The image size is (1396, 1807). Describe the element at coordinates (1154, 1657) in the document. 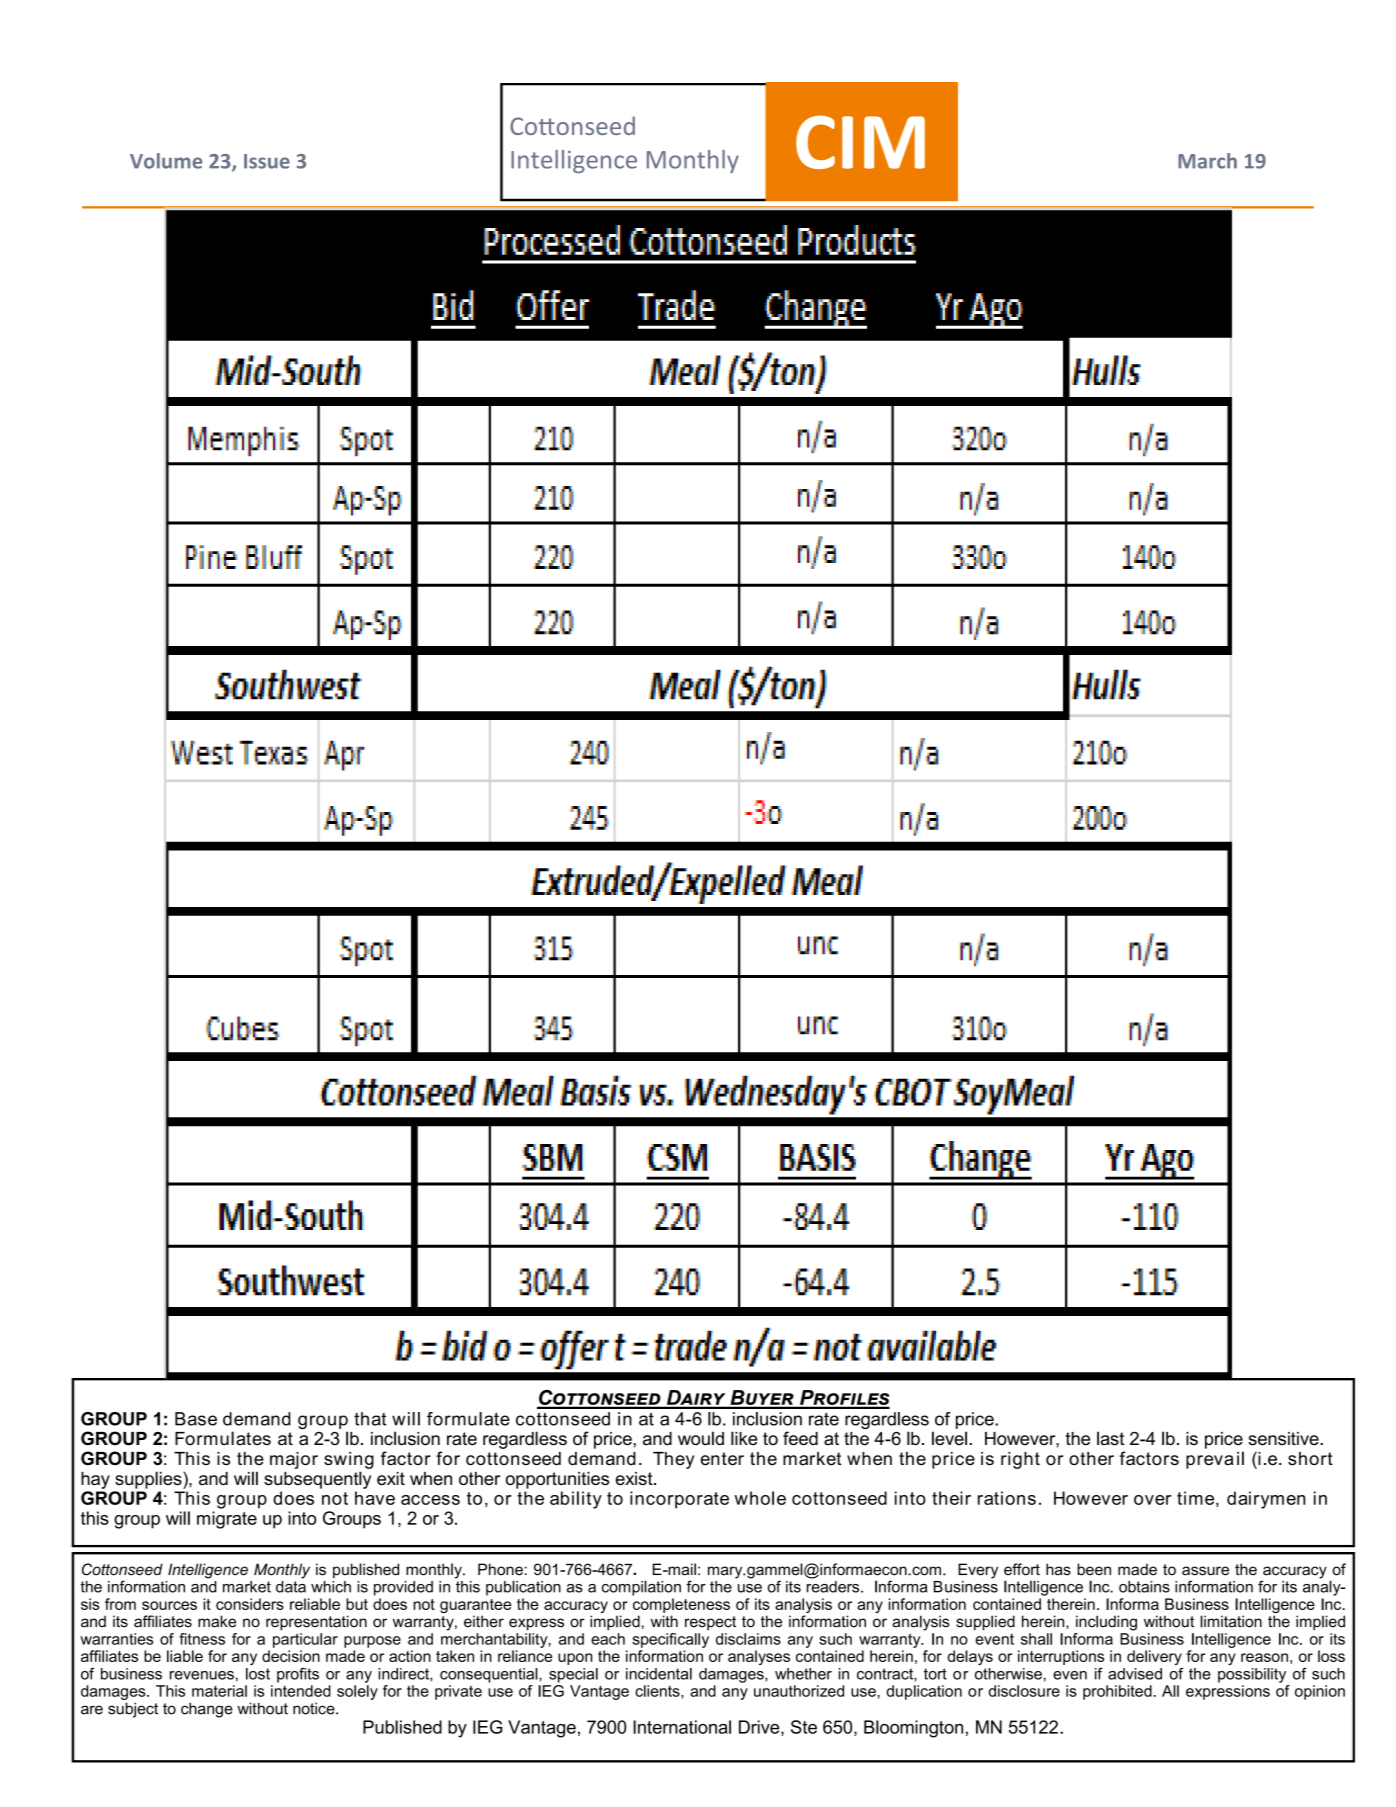

I see `delivery` at that location.
